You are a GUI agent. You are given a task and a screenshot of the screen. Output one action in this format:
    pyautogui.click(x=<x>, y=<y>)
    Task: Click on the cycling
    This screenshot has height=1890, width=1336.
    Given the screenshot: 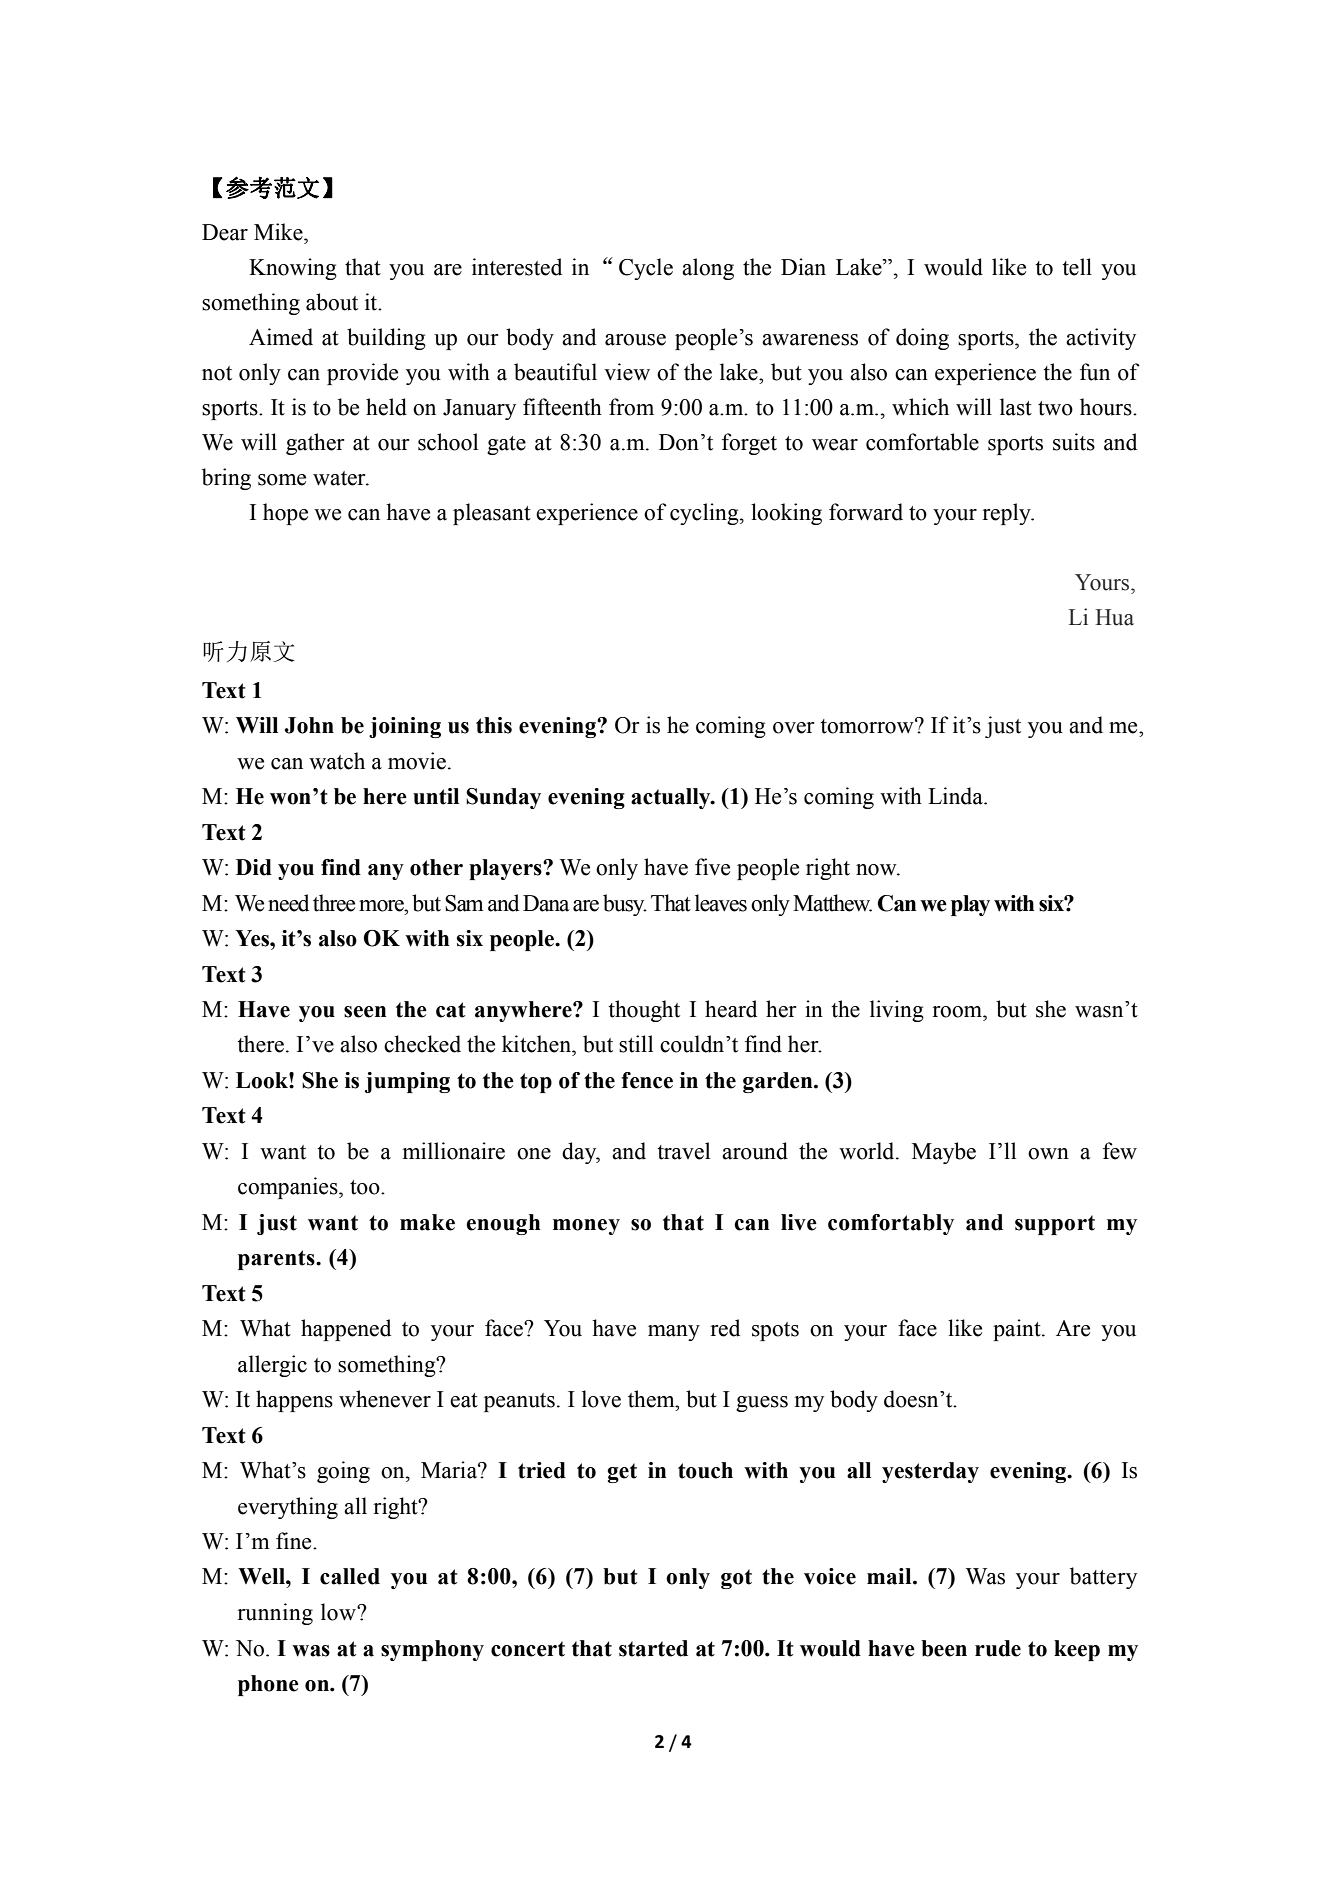 What is the action you would take?
    pyautogui.click(x=705, y=514)
